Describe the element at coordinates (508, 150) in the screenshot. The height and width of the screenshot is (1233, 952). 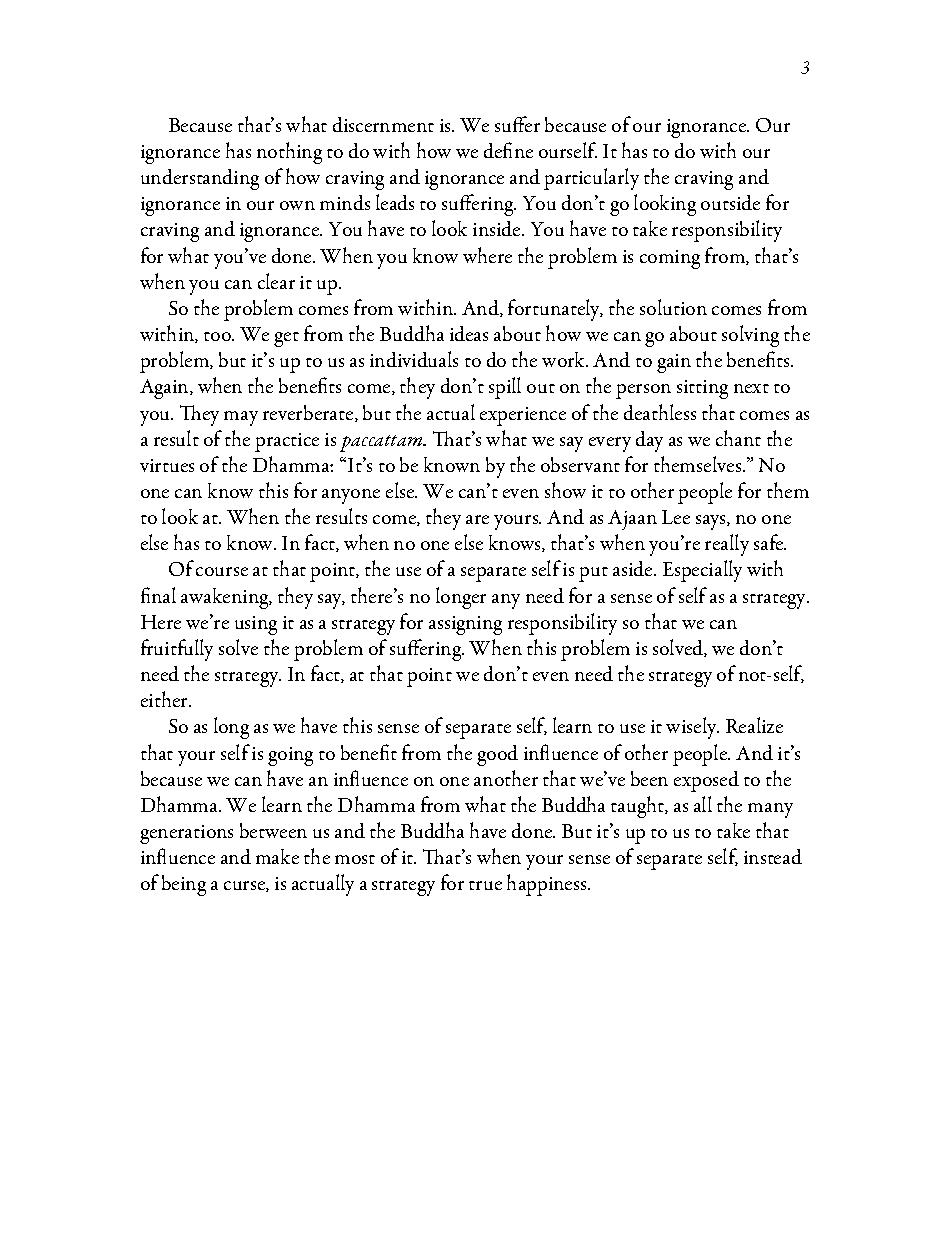
I see `define` at that location.
